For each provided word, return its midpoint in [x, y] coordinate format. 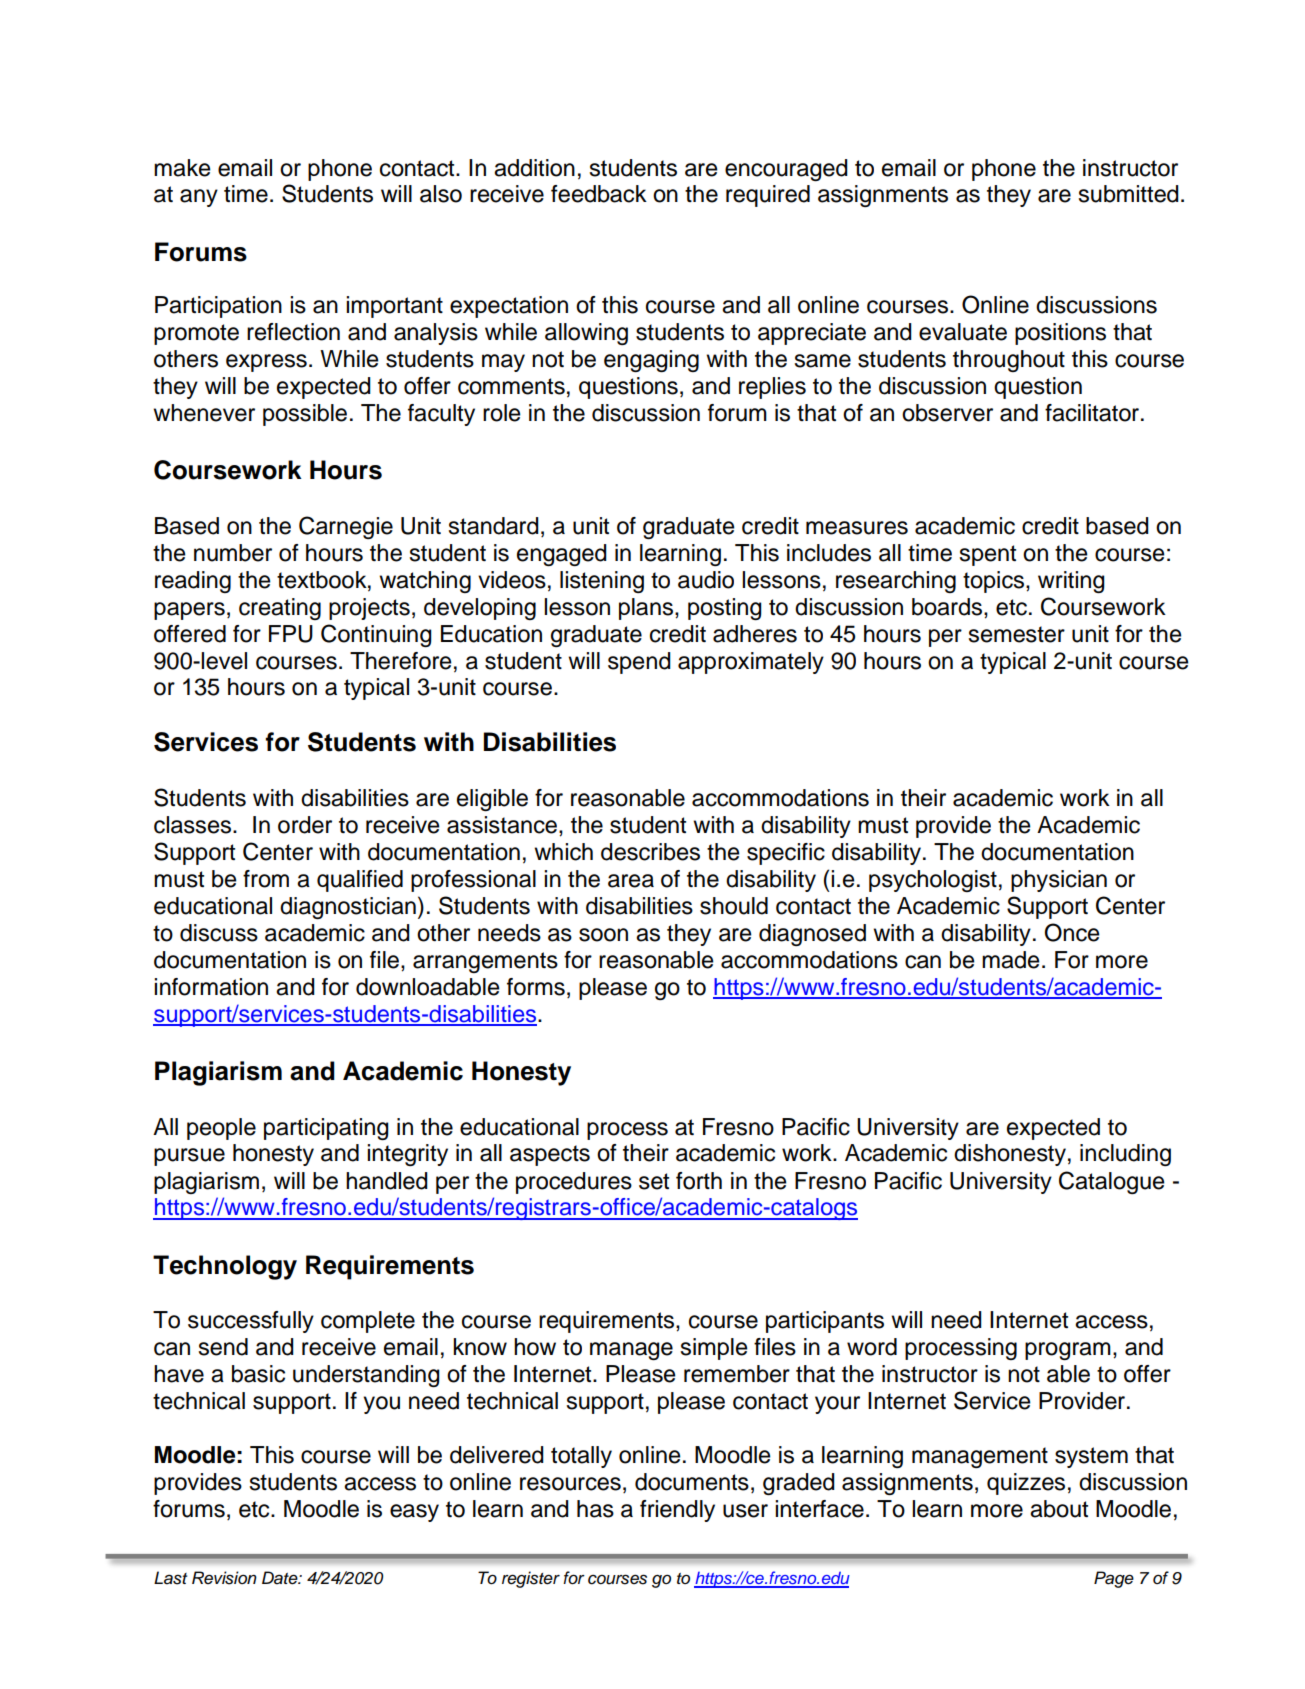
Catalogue [1112, 1182]
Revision [224, 1578]
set [654, 1181]
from [266, 879]
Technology [225, 1267]
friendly [677, 1511]
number [233, 553]
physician [1059, 881]
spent [987, 555]
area [631, 881]
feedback [599, 194]
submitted [1128, 194]
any [199, 198]
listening [602, 582]
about [1059, 1509]
